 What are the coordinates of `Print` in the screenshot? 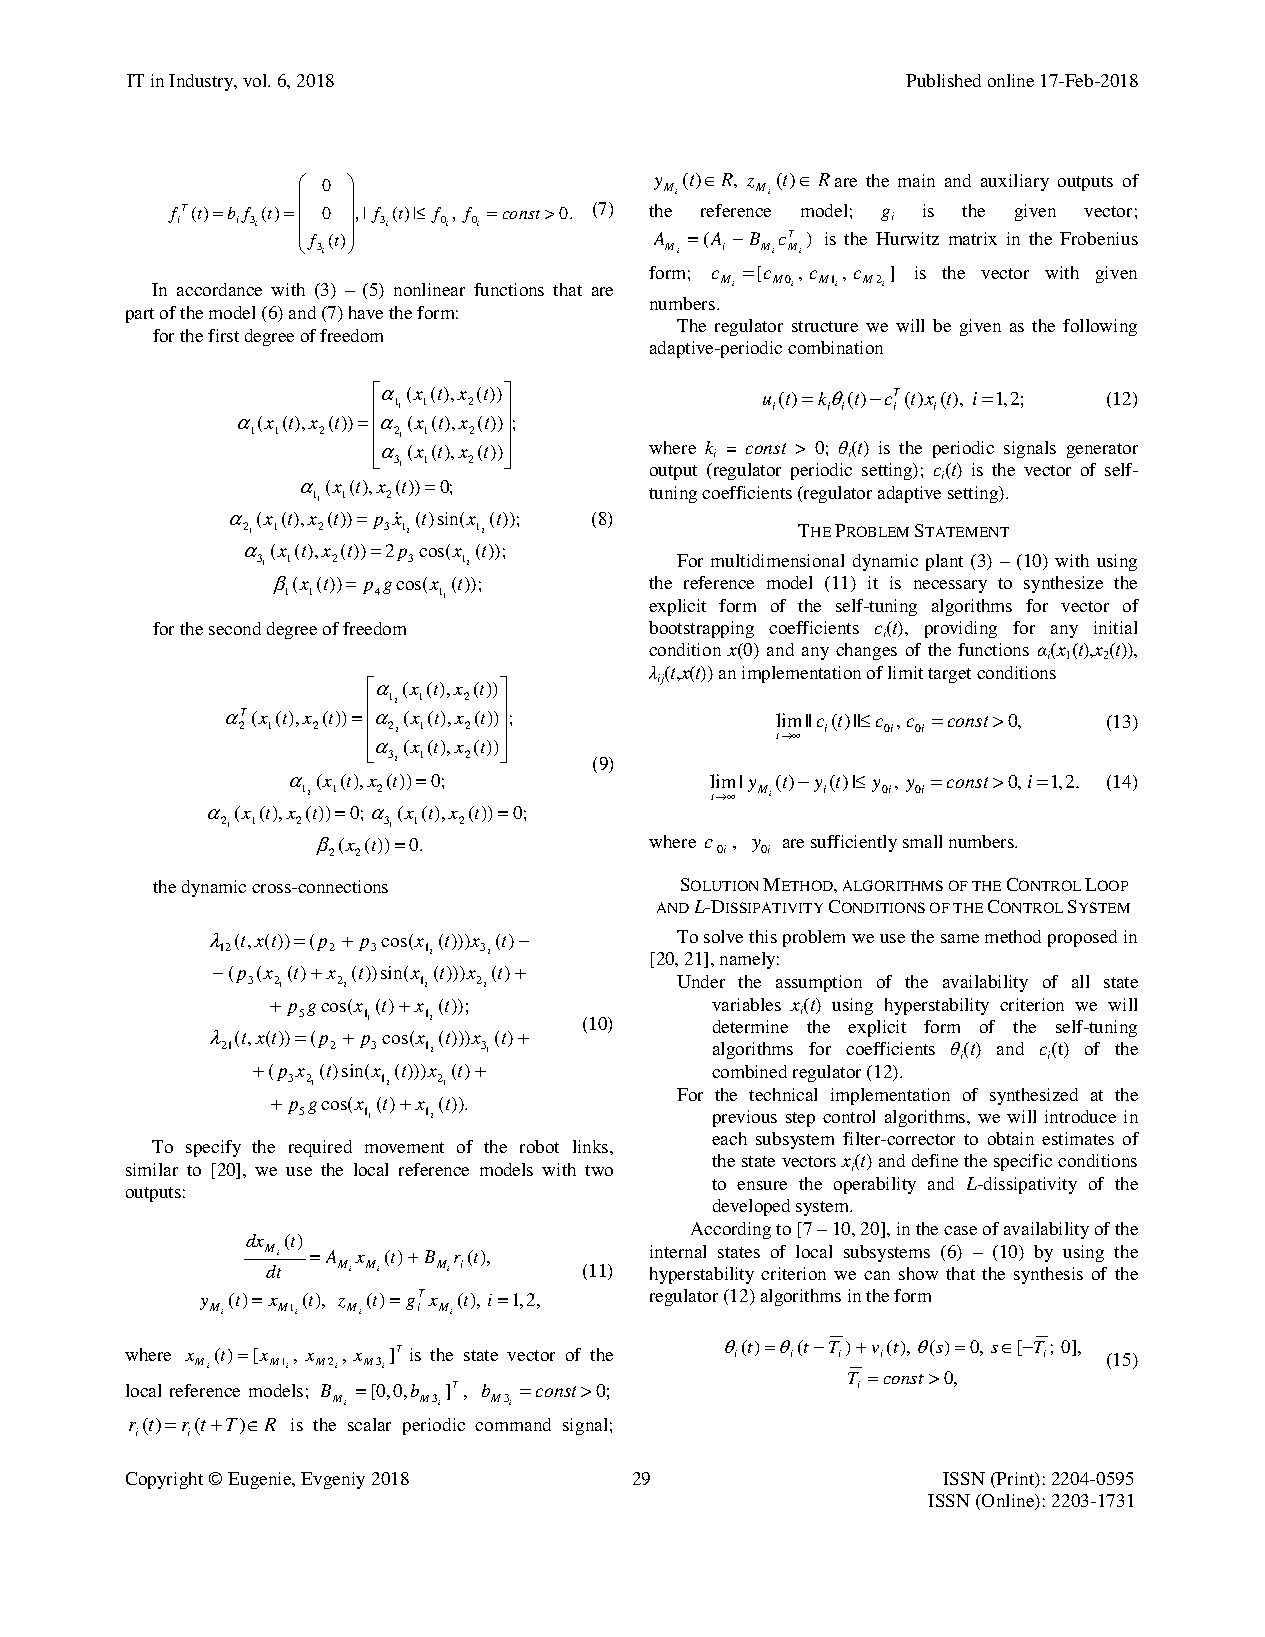 It's located at (1015, 1480).
